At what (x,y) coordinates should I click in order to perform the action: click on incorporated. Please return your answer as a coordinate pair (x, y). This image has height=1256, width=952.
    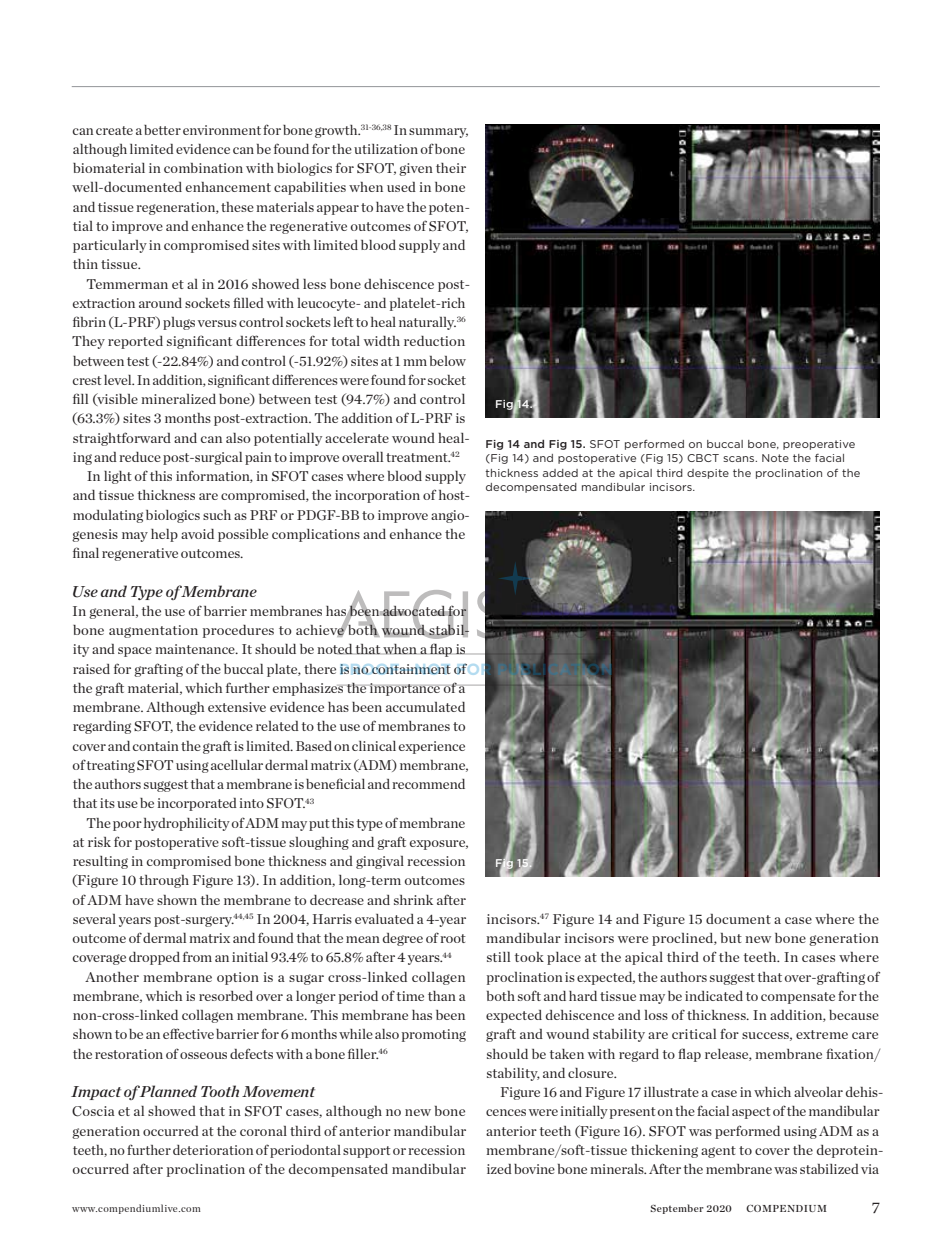
    Looking at the image, I should click on (197, 804).
